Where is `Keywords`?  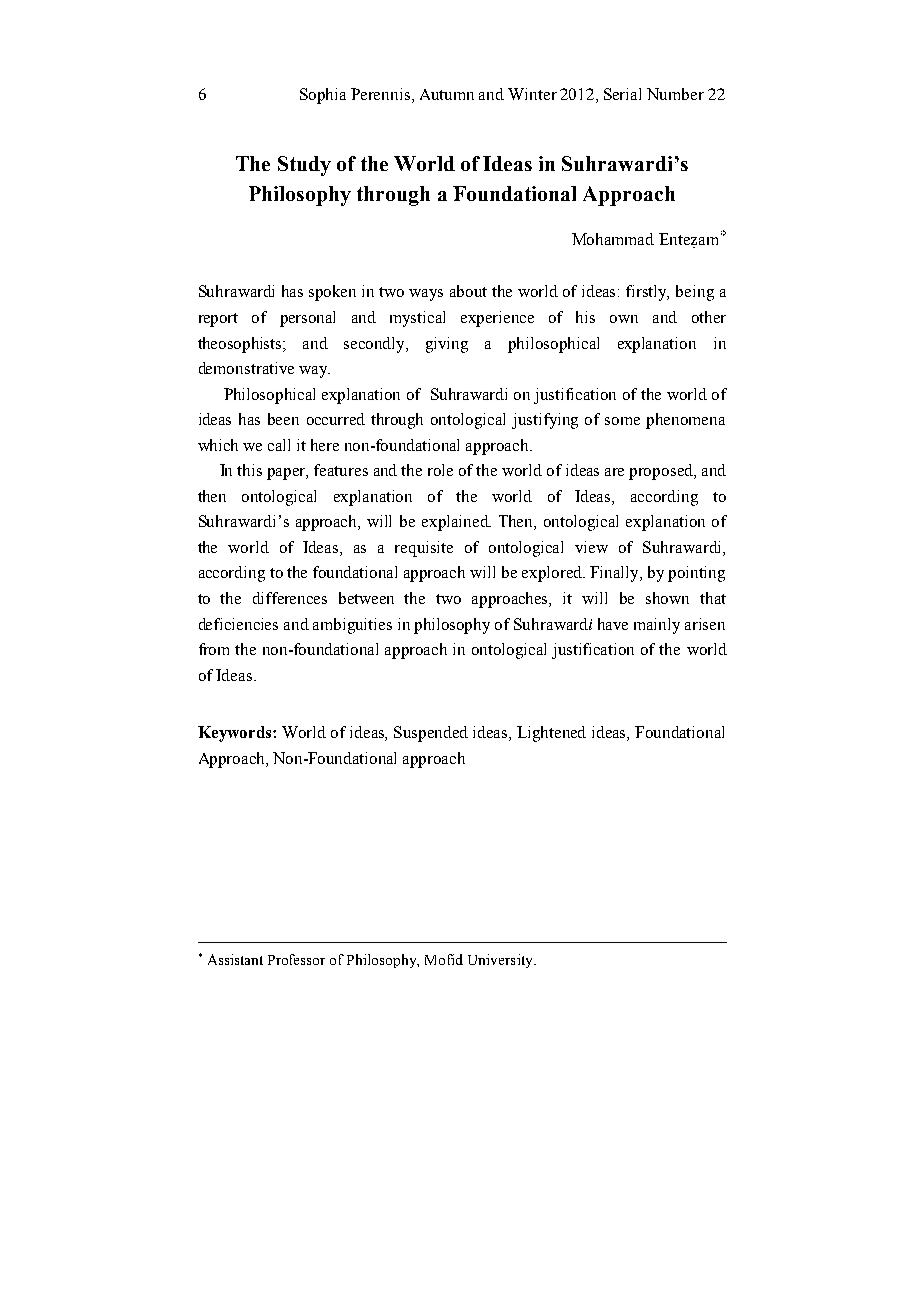 Keywords is located at coordinates (236, 734).
